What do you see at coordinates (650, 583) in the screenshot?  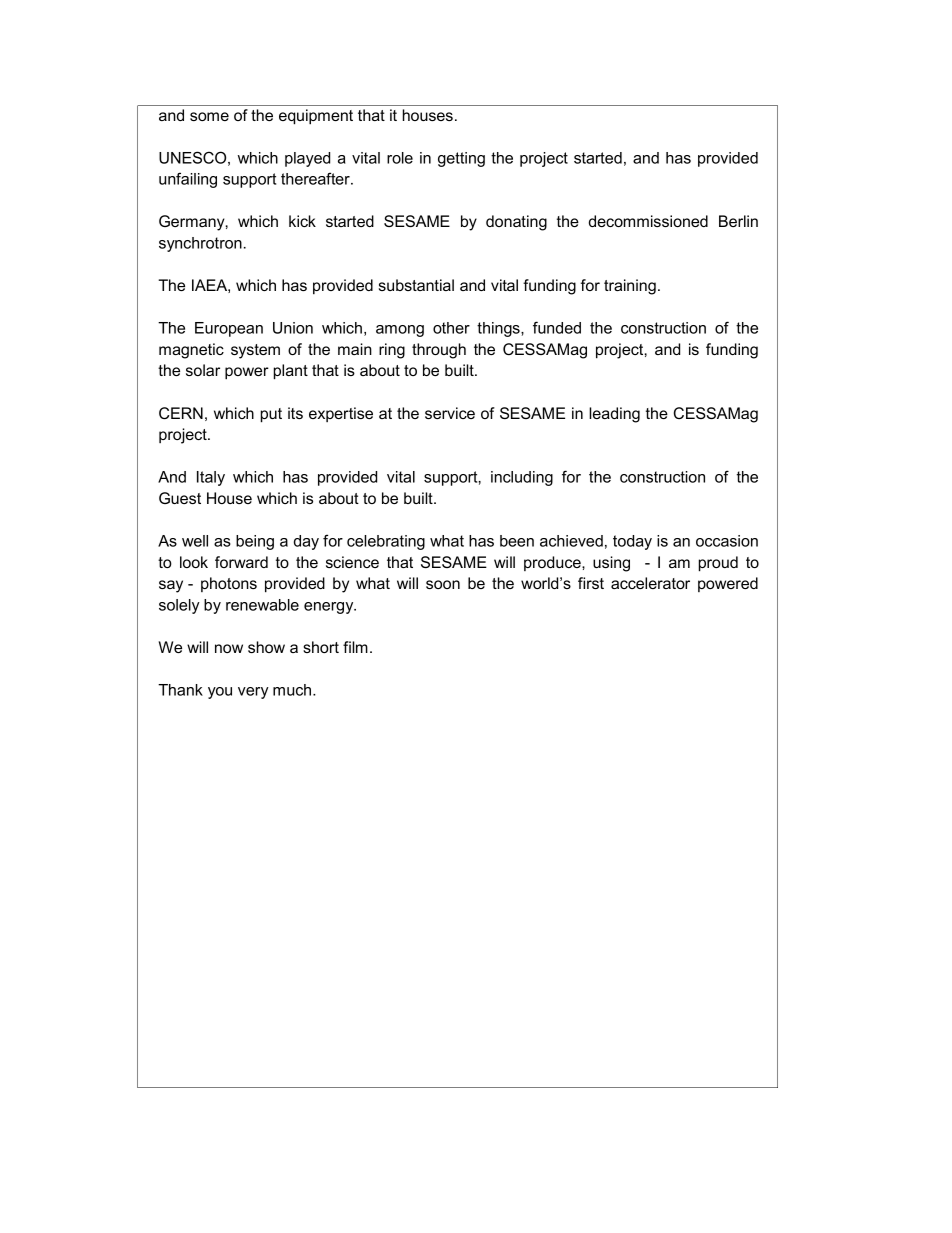 I see `accelerator` at bounding box center [650, 583].
